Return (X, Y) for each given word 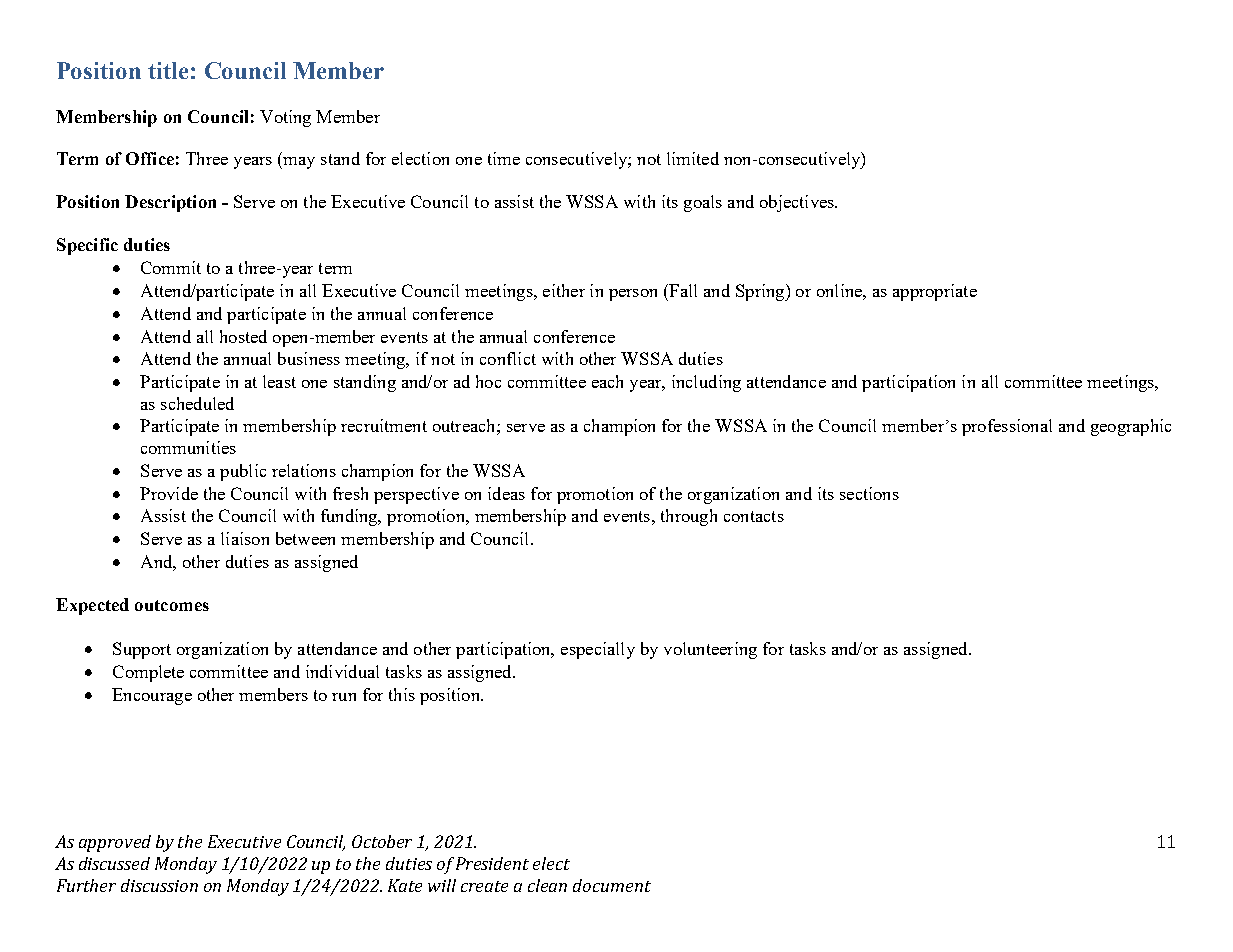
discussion (159, 885)
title (168, 70)
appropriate (935, 292)
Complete (148, 673)
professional (1007, 427)
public (243, 472)
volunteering (710, 650)
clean (547, 885)
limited (693, 158)
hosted (243, 336)
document (612, 885)
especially (598, 650)
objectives (798, 203)
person (633, 295)
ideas (506, 493)
